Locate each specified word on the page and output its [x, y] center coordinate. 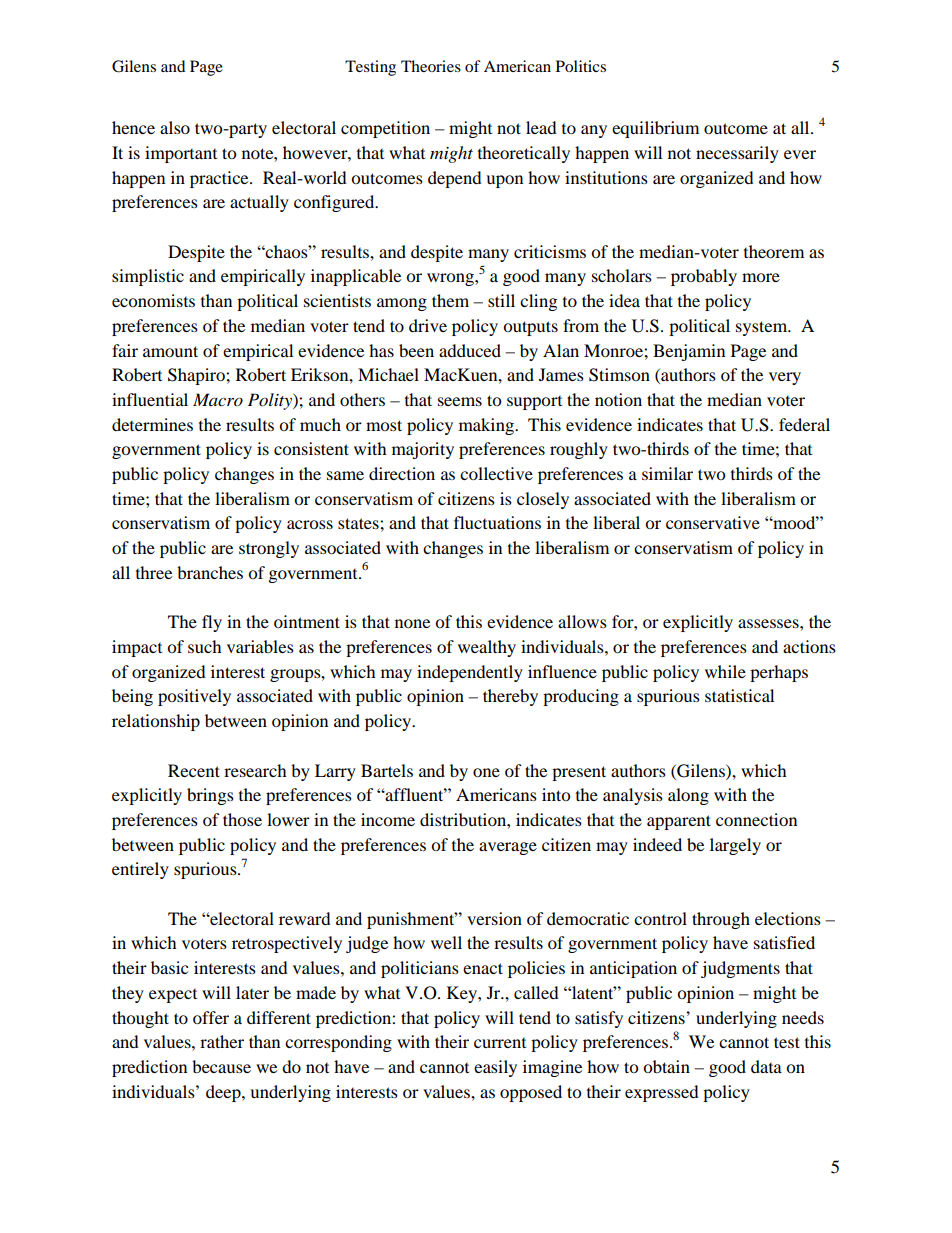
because [221, 1066]
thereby [510, 697]
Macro [218, 399]
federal [804, 424]
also [175, 127]
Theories [431, 66]
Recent [194, 770]
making [487, 426]
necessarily [737, 154]
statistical [739, 695]
